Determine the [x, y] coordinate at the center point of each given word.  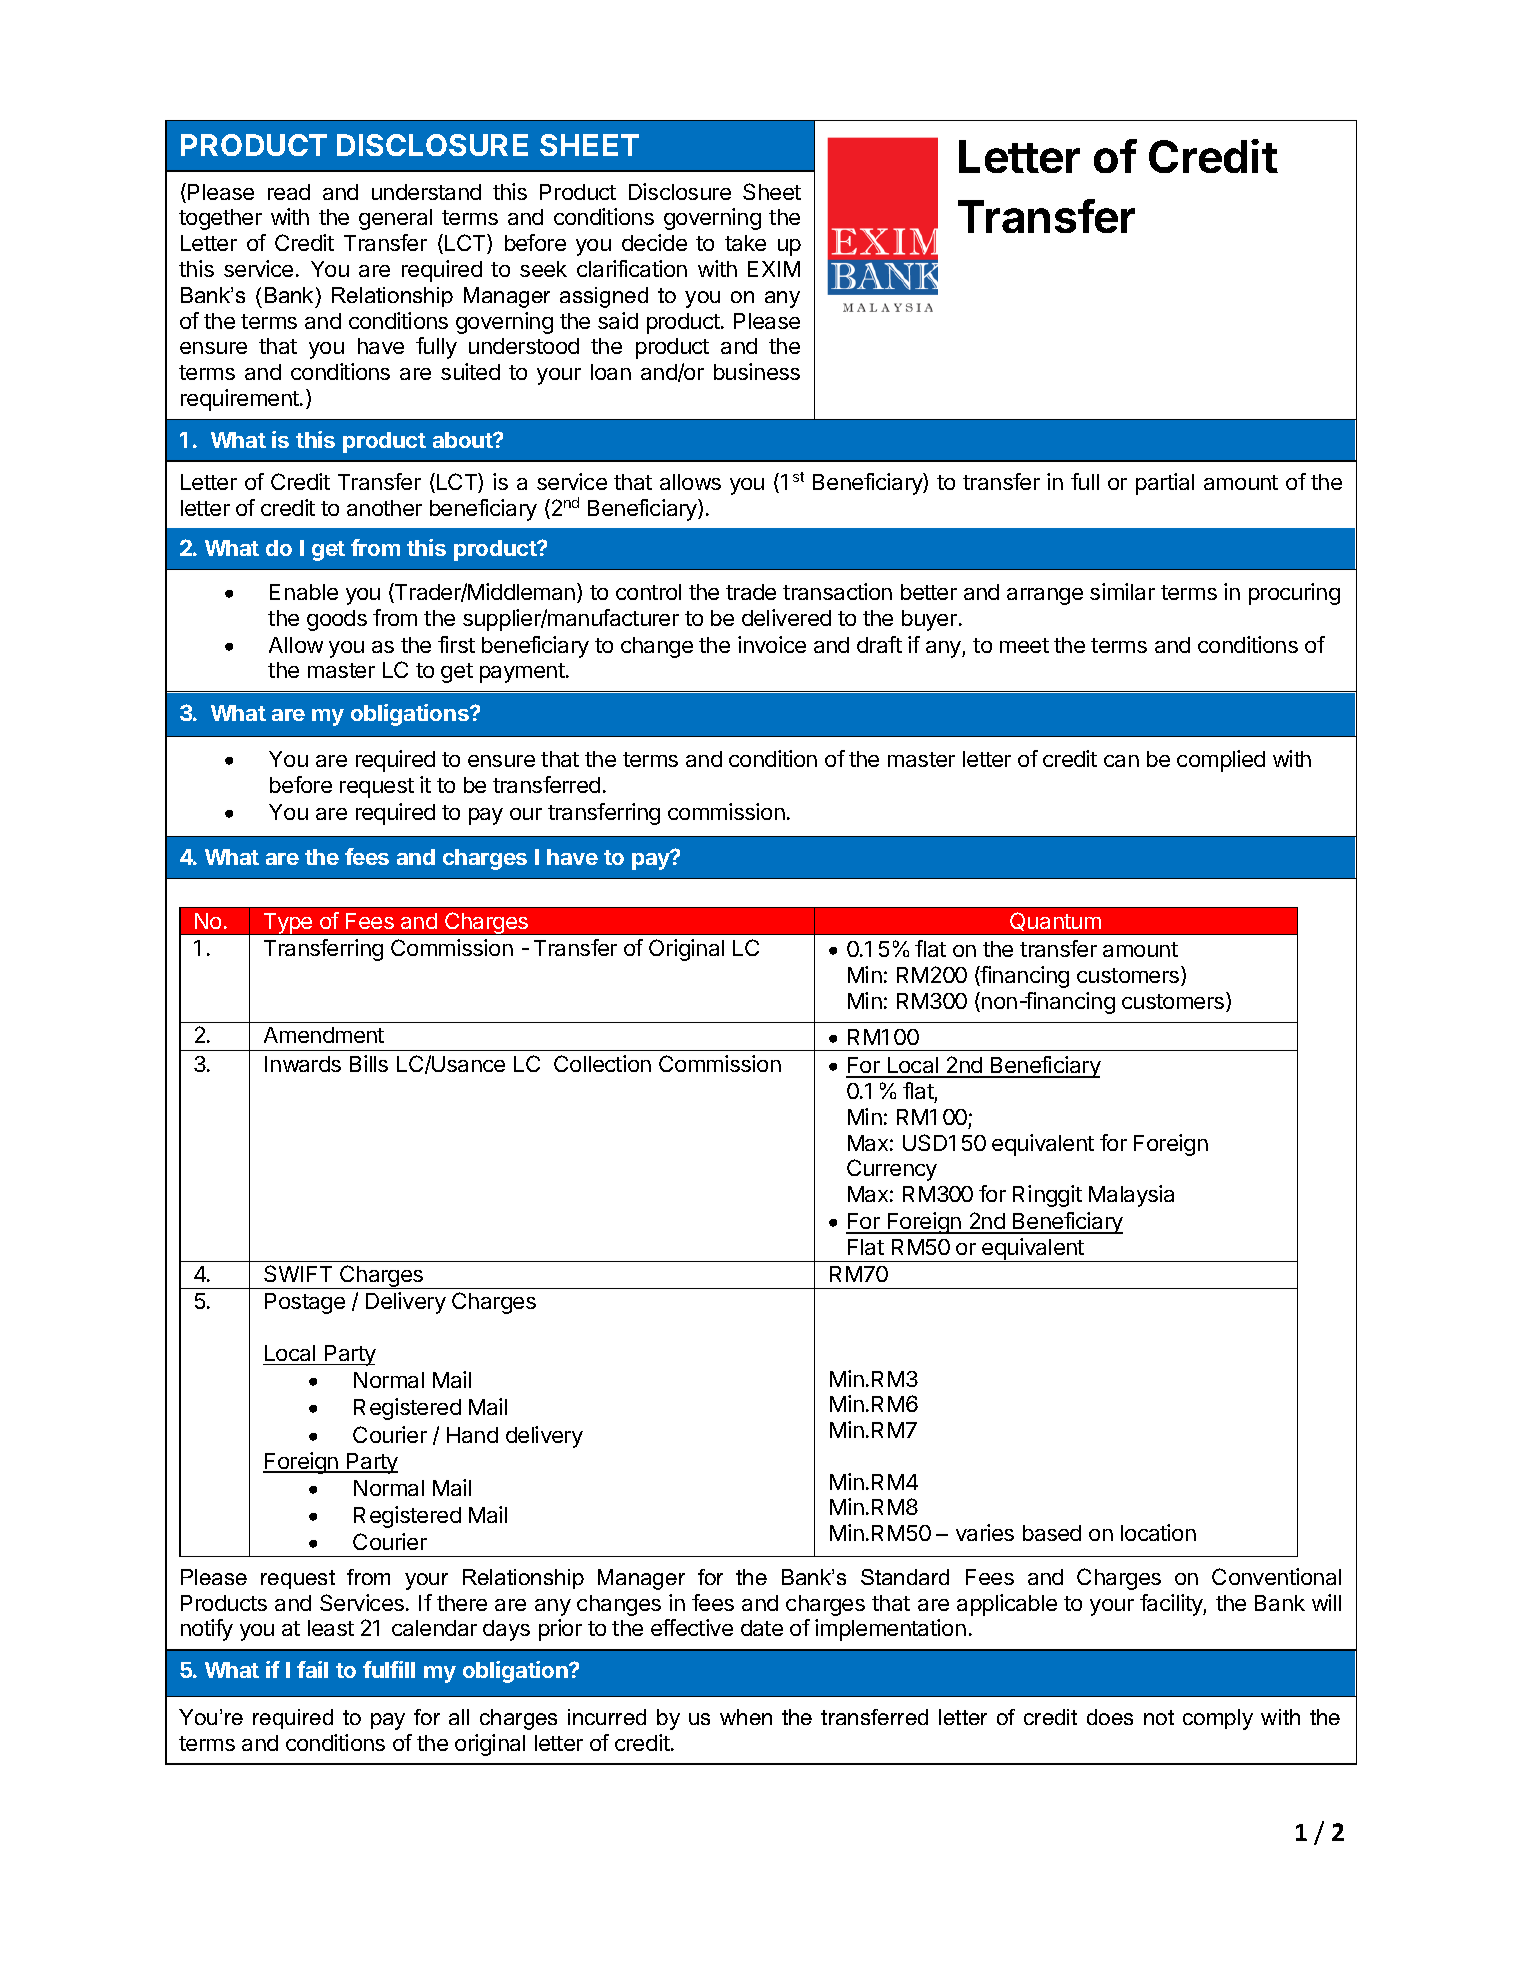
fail [312, 1669]
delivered [786, 617]
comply [1218, 1719]
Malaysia [1131, 1196]
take [745, 243]
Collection [602, 1063]
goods [337, 620]
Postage [305, 1303]
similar [1122, 591]
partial [1165, 484]
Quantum [1055, 921]
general [395, 219]
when [746, 1717]
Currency [892, 1170]
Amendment [324, 1035]
